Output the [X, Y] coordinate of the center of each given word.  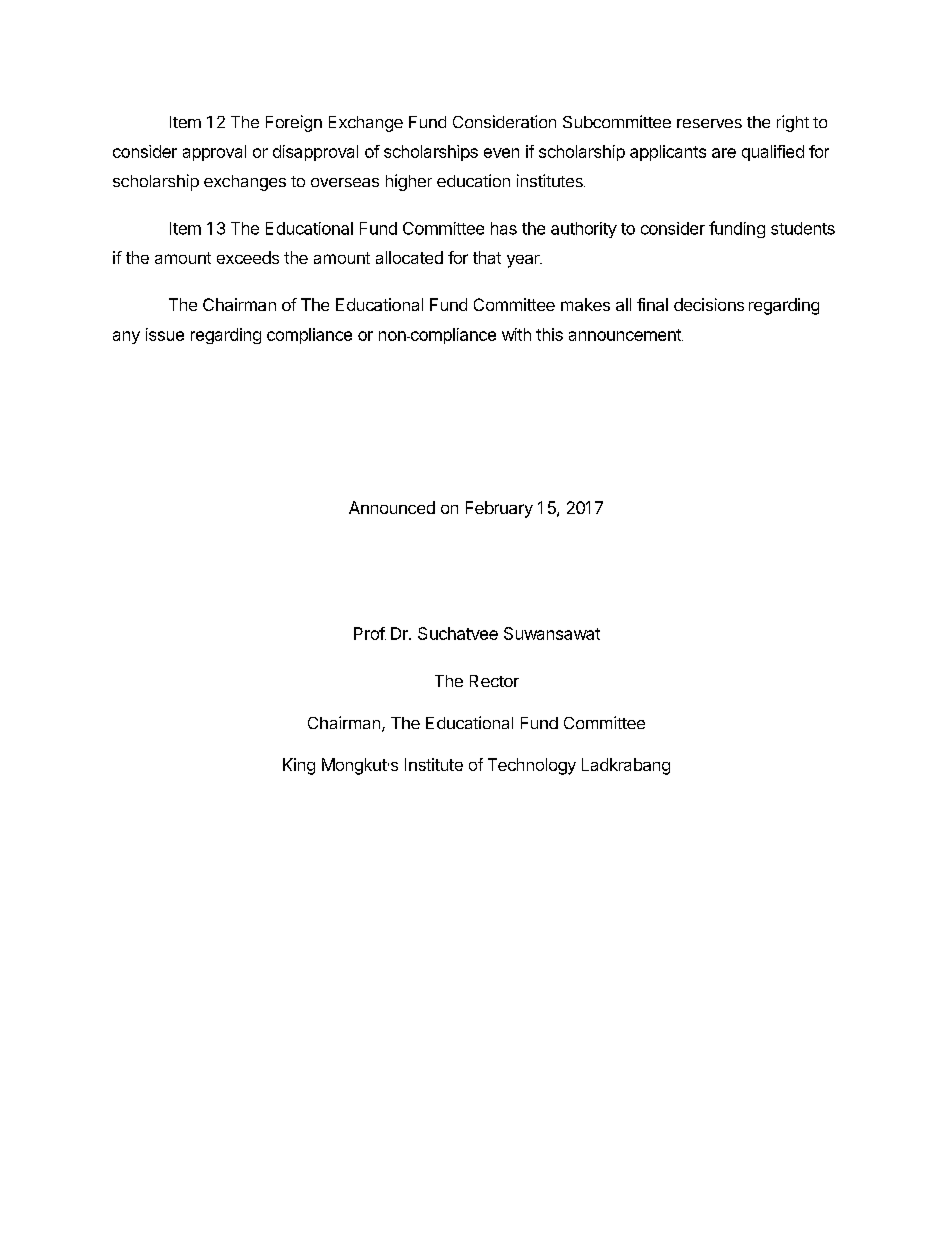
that [487, 257]
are [724, 153]
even [501, 153]
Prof [370, 633]
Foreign [294, 123]
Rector [494, 681]
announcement [626, 335]
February [499, 509]
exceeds [248, 257]
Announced [392, 507]
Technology [532, 766]
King [299, 766]
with [516, 334]
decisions [709, 304]
